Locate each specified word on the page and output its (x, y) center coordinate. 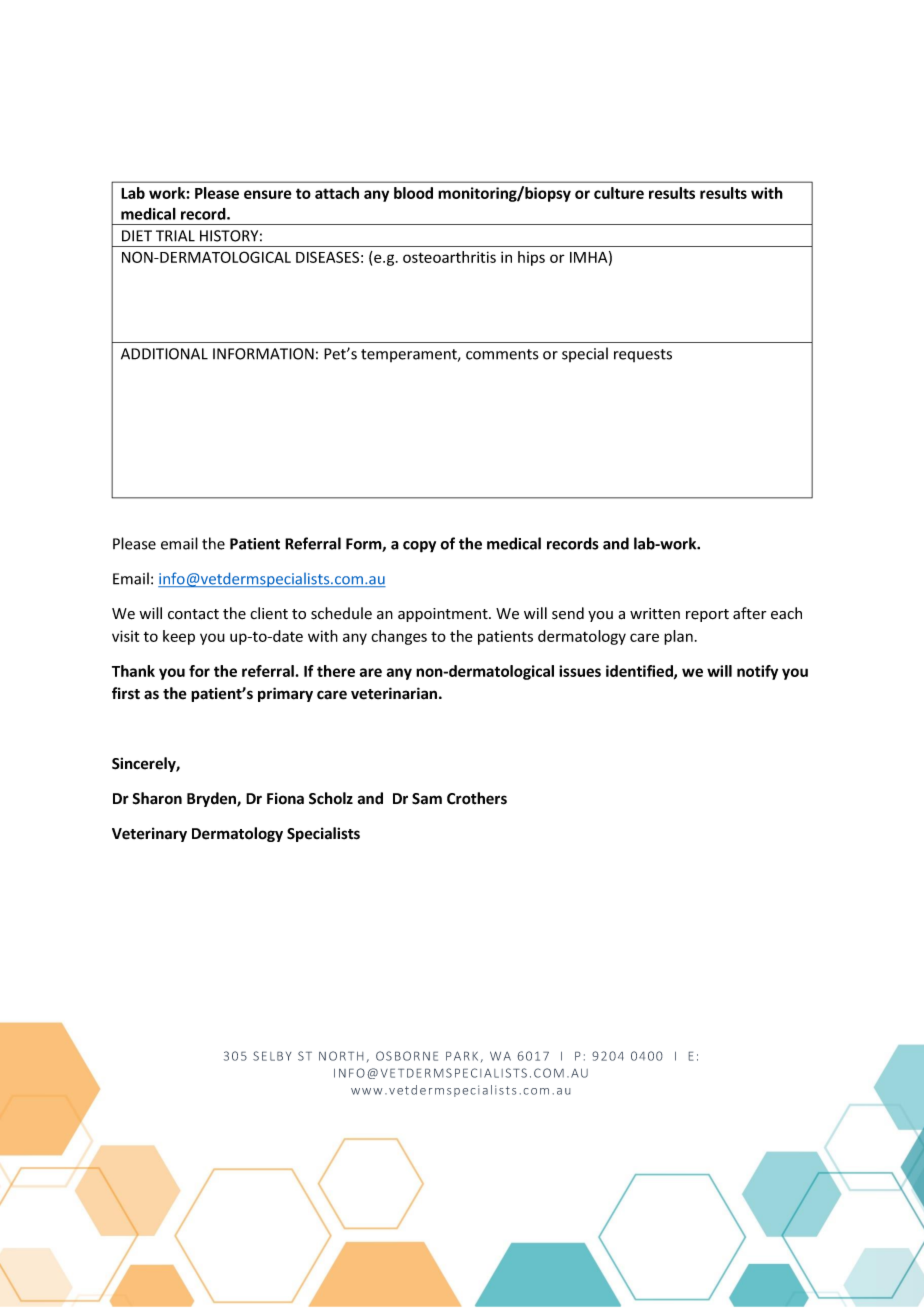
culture (619, 193)
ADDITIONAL (164, 354)
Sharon (157, 798)
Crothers (477, 798)
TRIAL (175, 236)
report (707, 615)
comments (502, 354)
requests (643, 355)
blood (413, 193)
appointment (444, 615)
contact (193, 614)
